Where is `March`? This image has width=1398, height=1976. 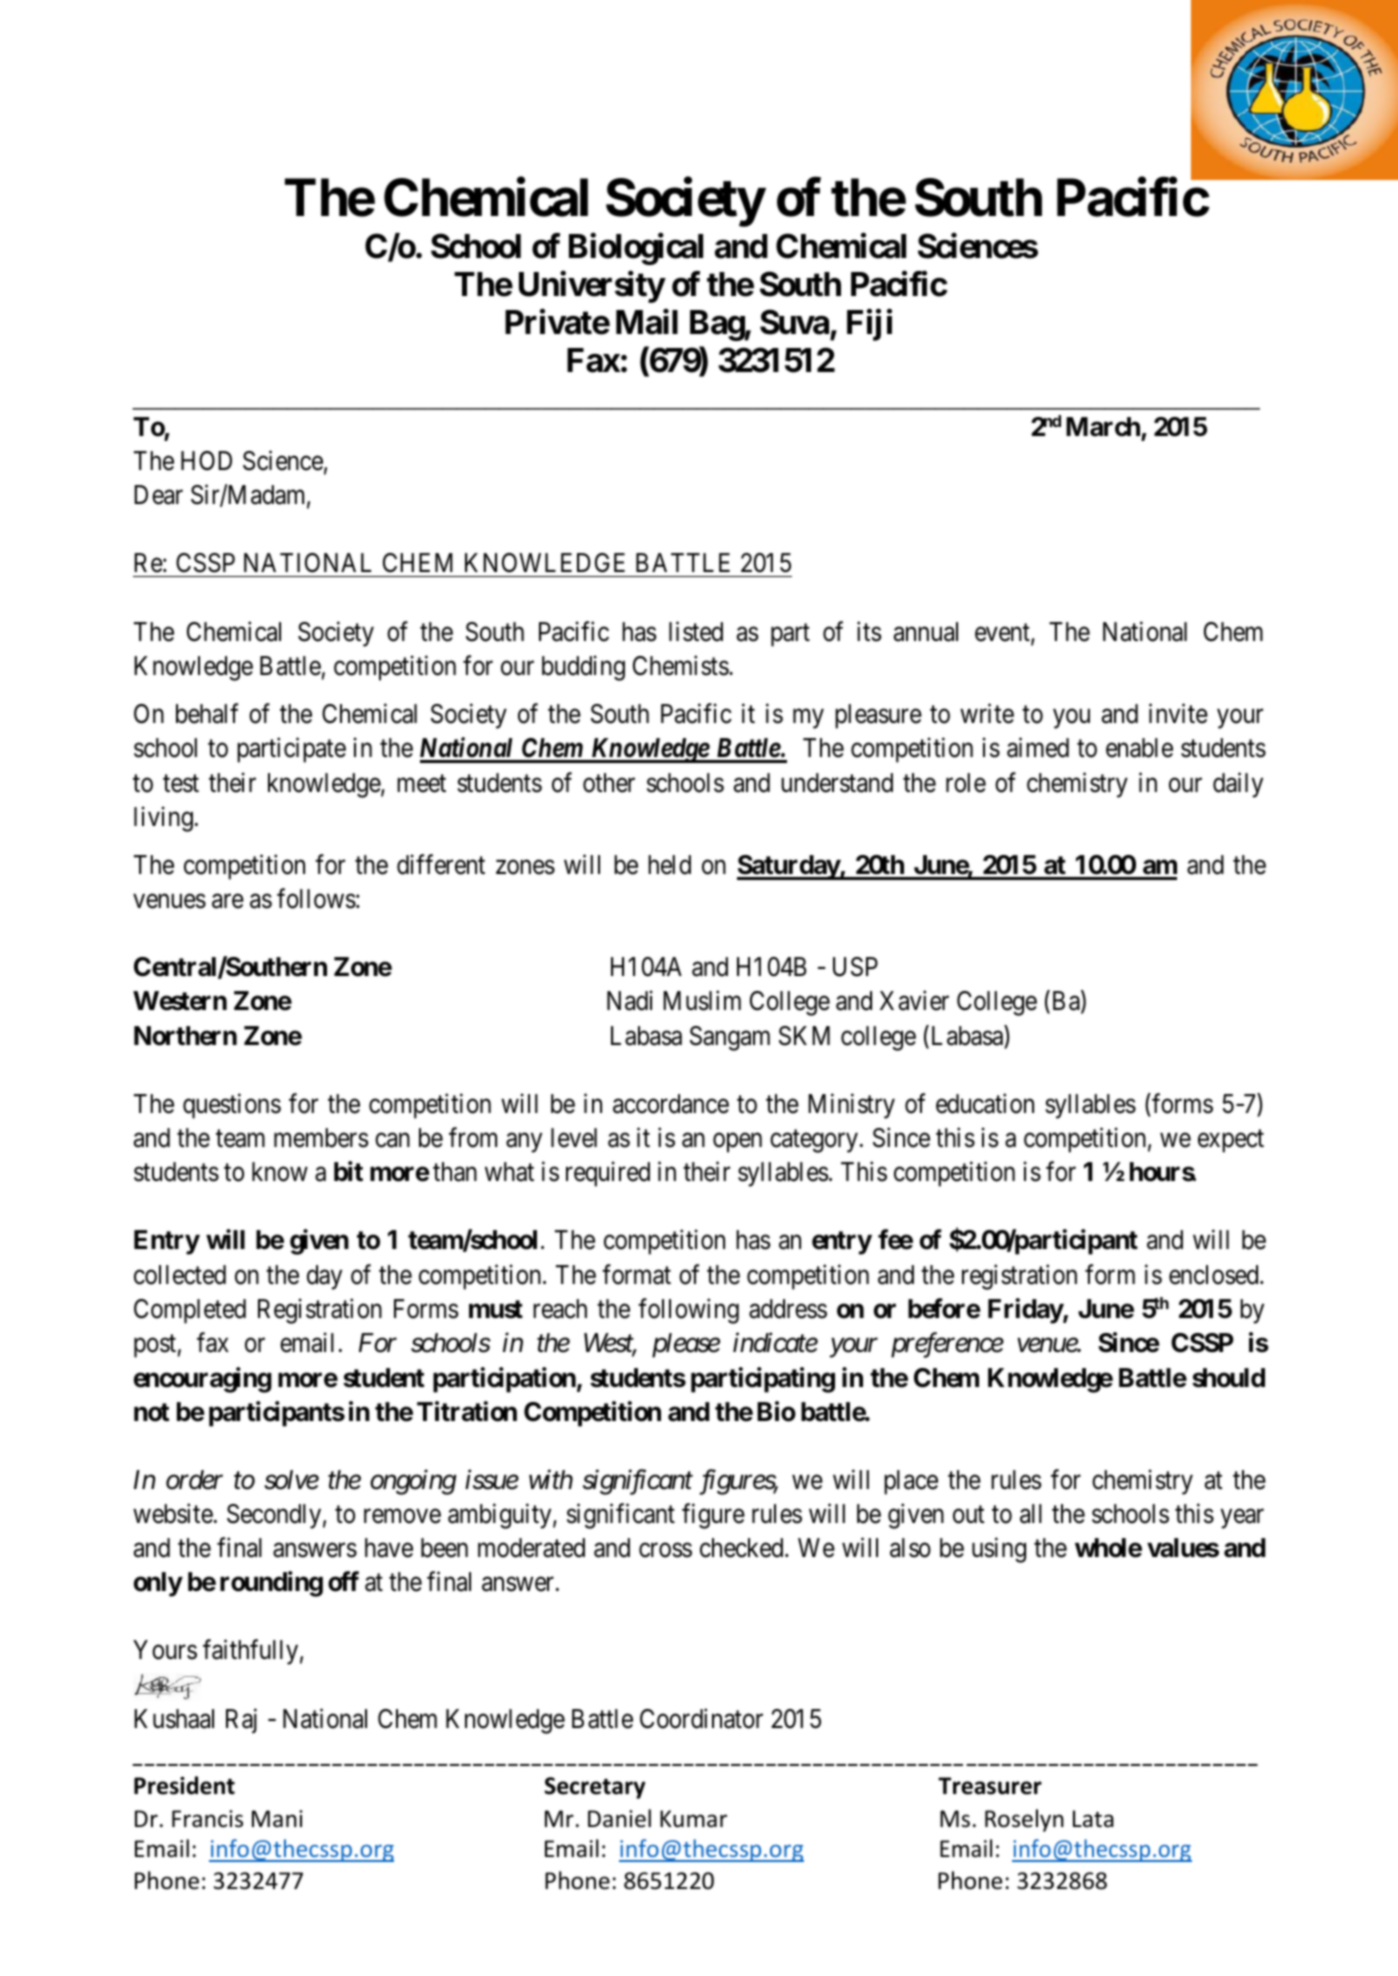
March is located at coordinates (1104, 428).
